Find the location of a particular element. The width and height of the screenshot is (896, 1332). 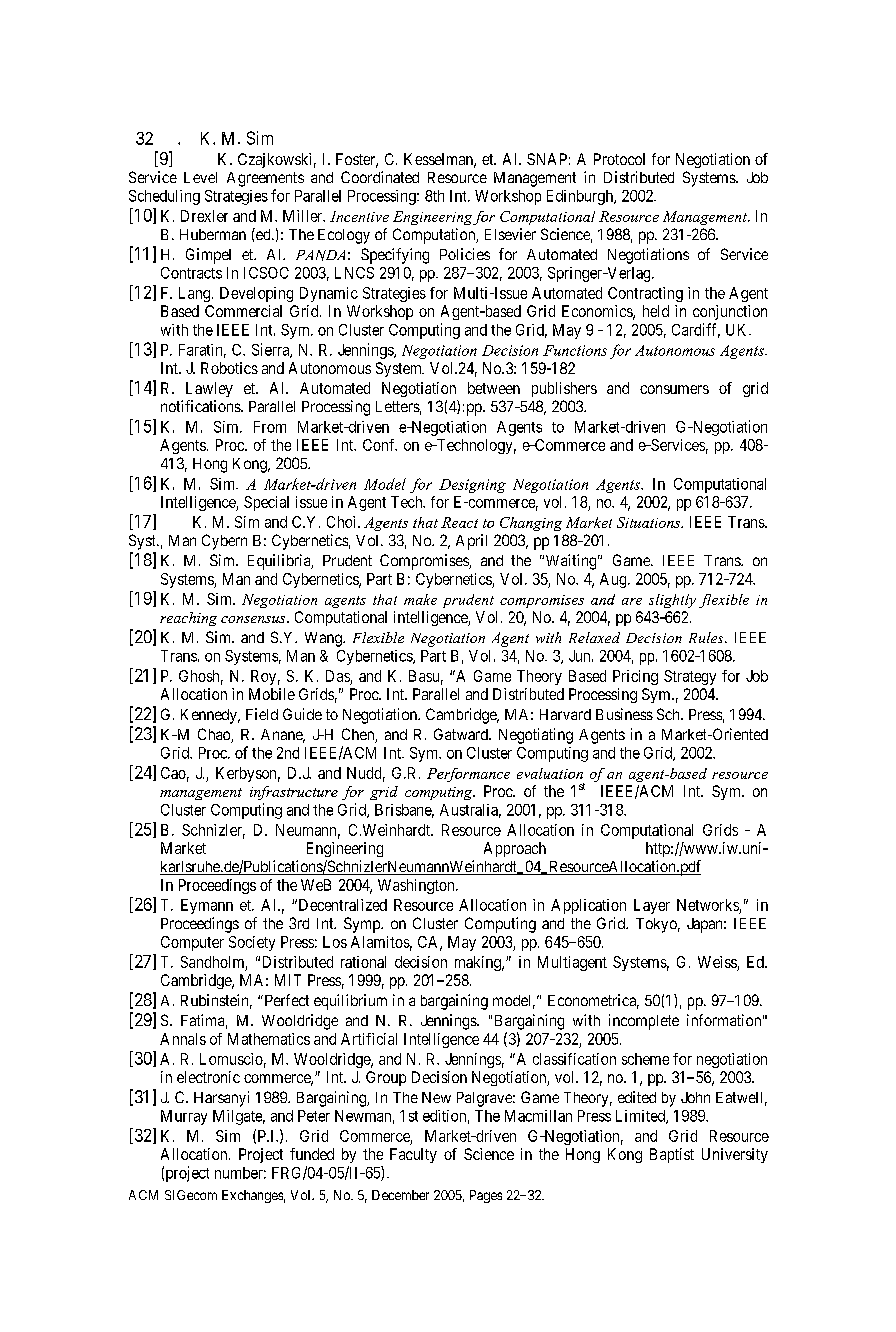

Protocol is located at coordinates (619, 159).
